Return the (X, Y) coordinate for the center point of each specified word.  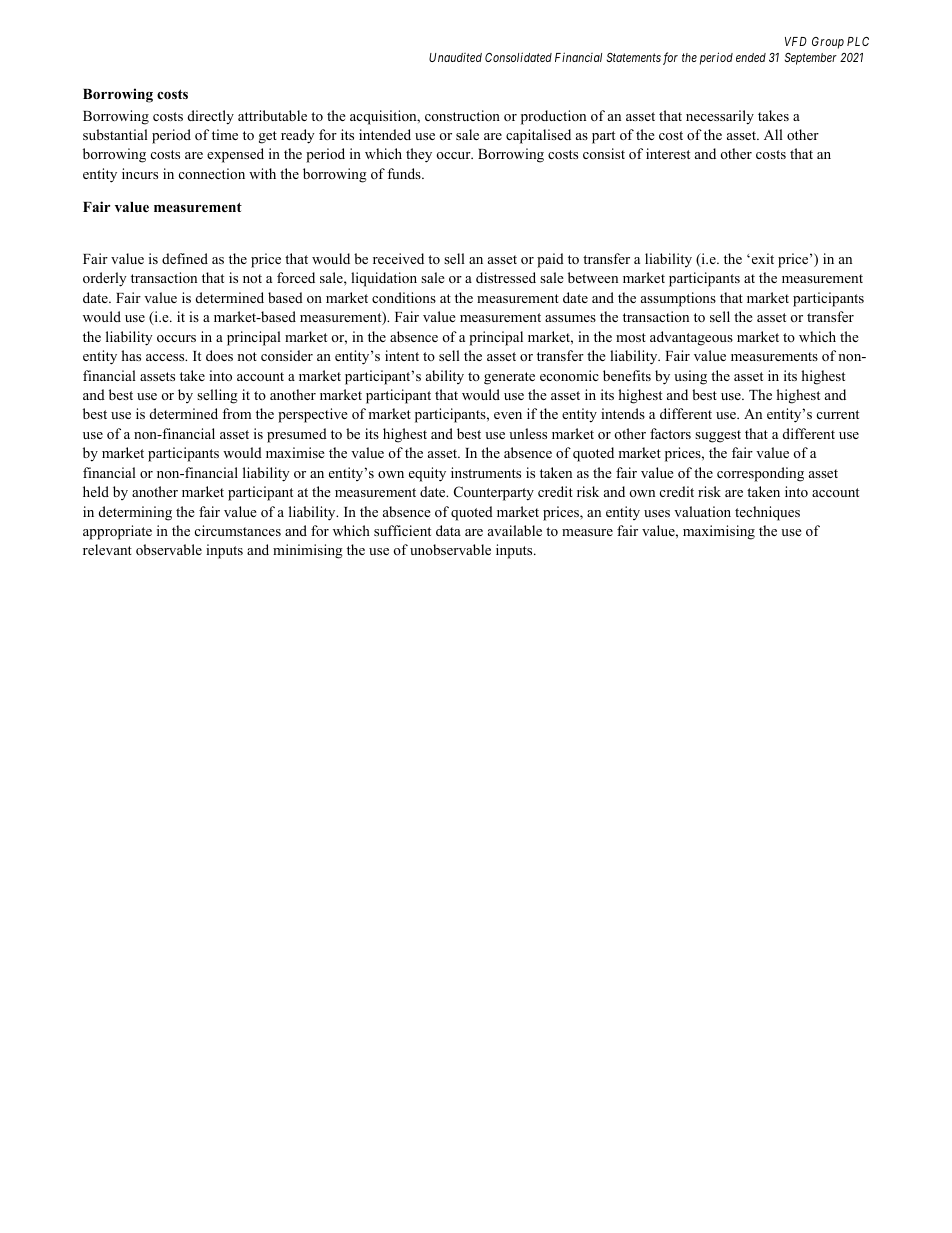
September (810, 59)
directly (211, 117)
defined (185, 258)
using (690, 377)
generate (509, 378)
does (219, 355)
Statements (633, 57)
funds (405, 173)
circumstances (238, 530)
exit (761, 258)
